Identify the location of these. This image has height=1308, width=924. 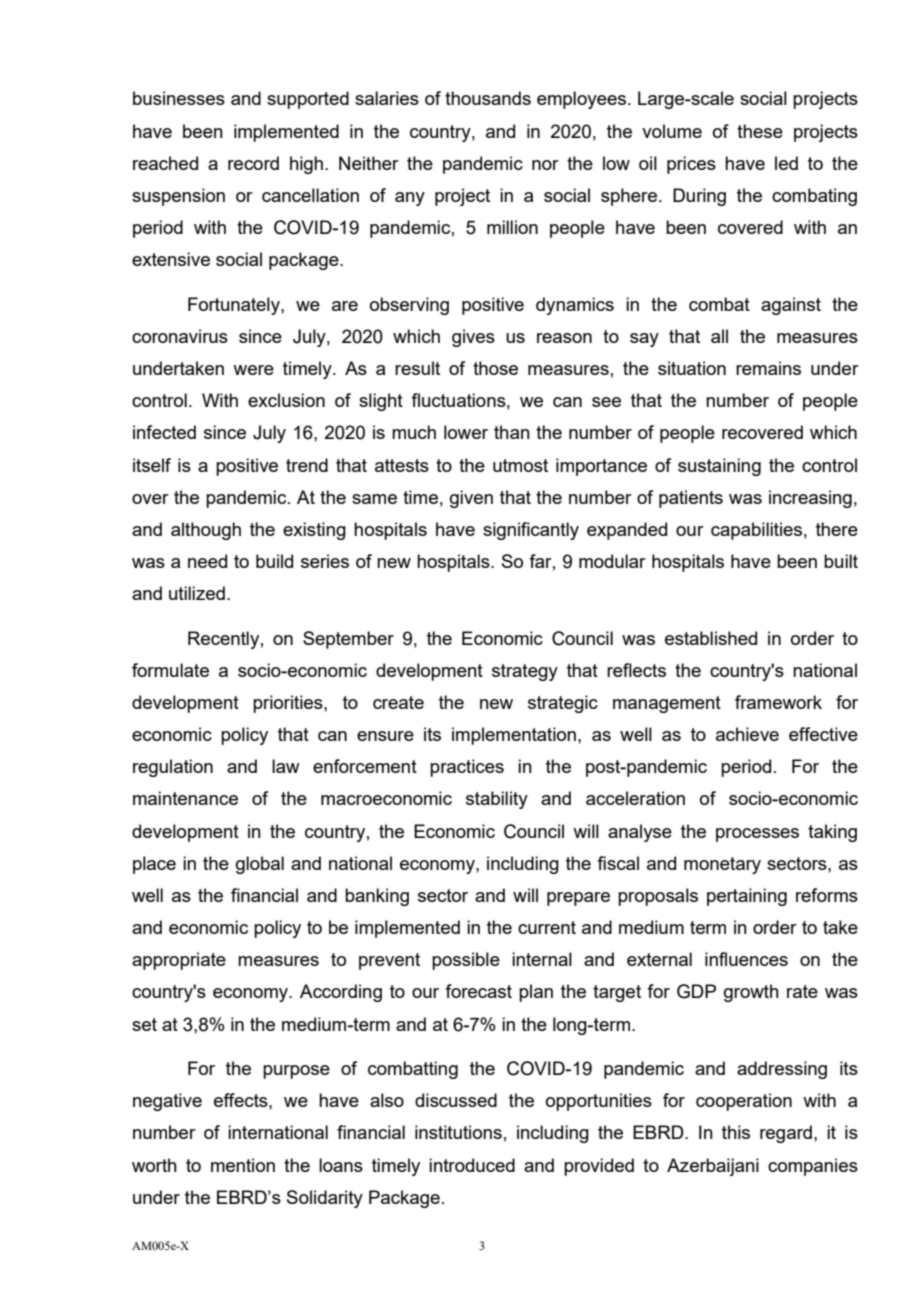
(760, 131).
